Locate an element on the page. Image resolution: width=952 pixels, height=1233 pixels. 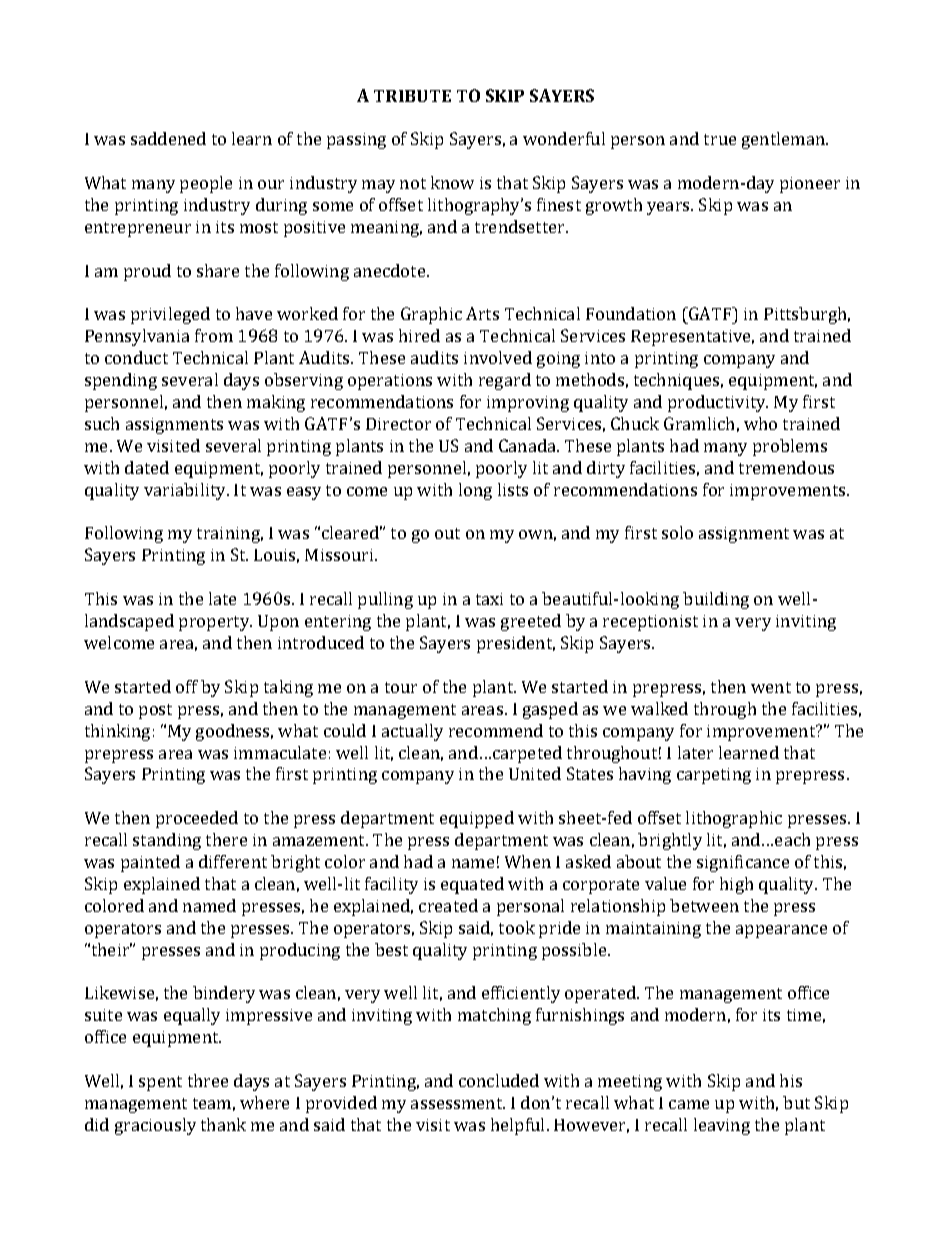
saddened is located at coordinates (168, 138).
